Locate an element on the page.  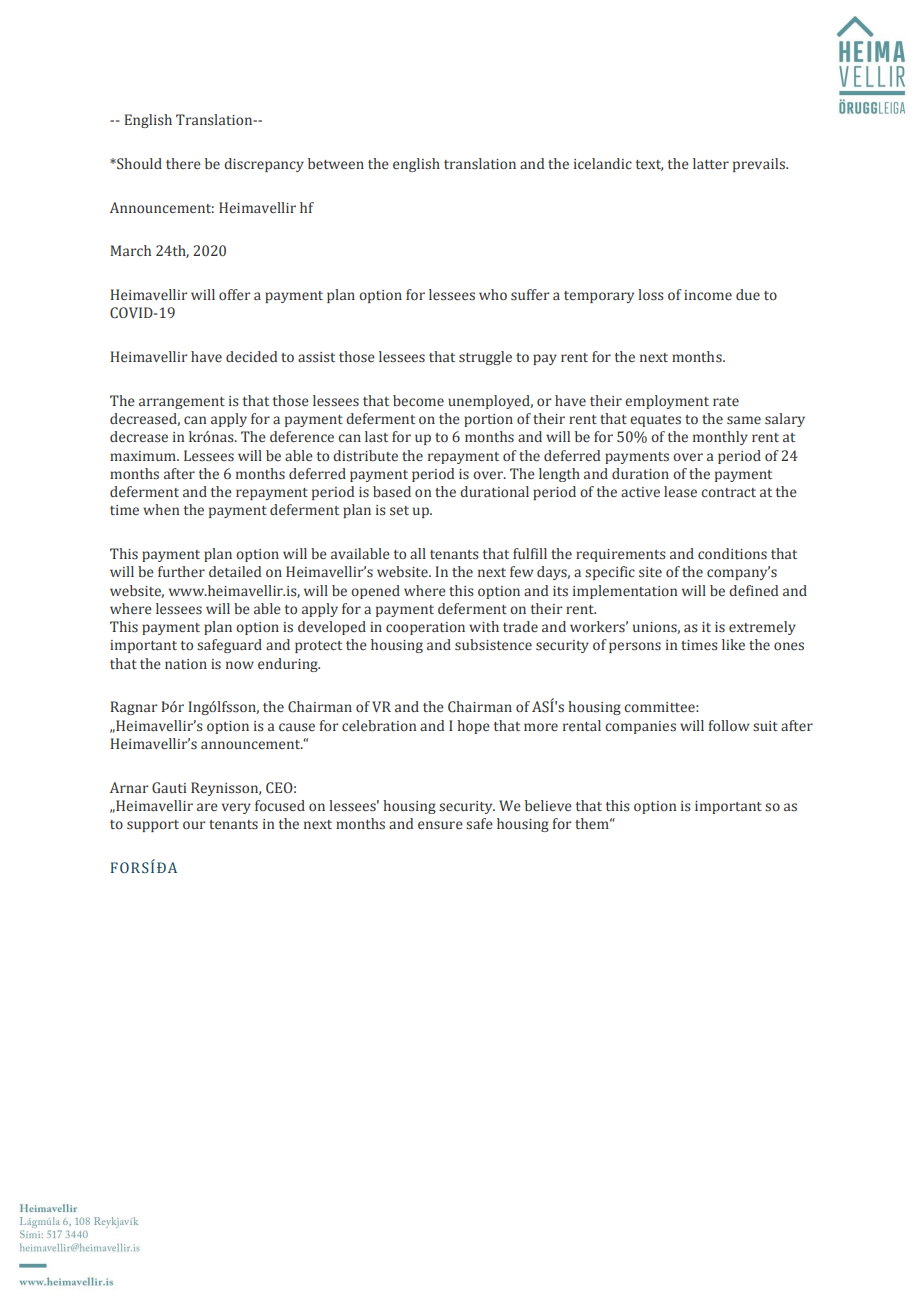
latter is located at coordinates (711, 163).
